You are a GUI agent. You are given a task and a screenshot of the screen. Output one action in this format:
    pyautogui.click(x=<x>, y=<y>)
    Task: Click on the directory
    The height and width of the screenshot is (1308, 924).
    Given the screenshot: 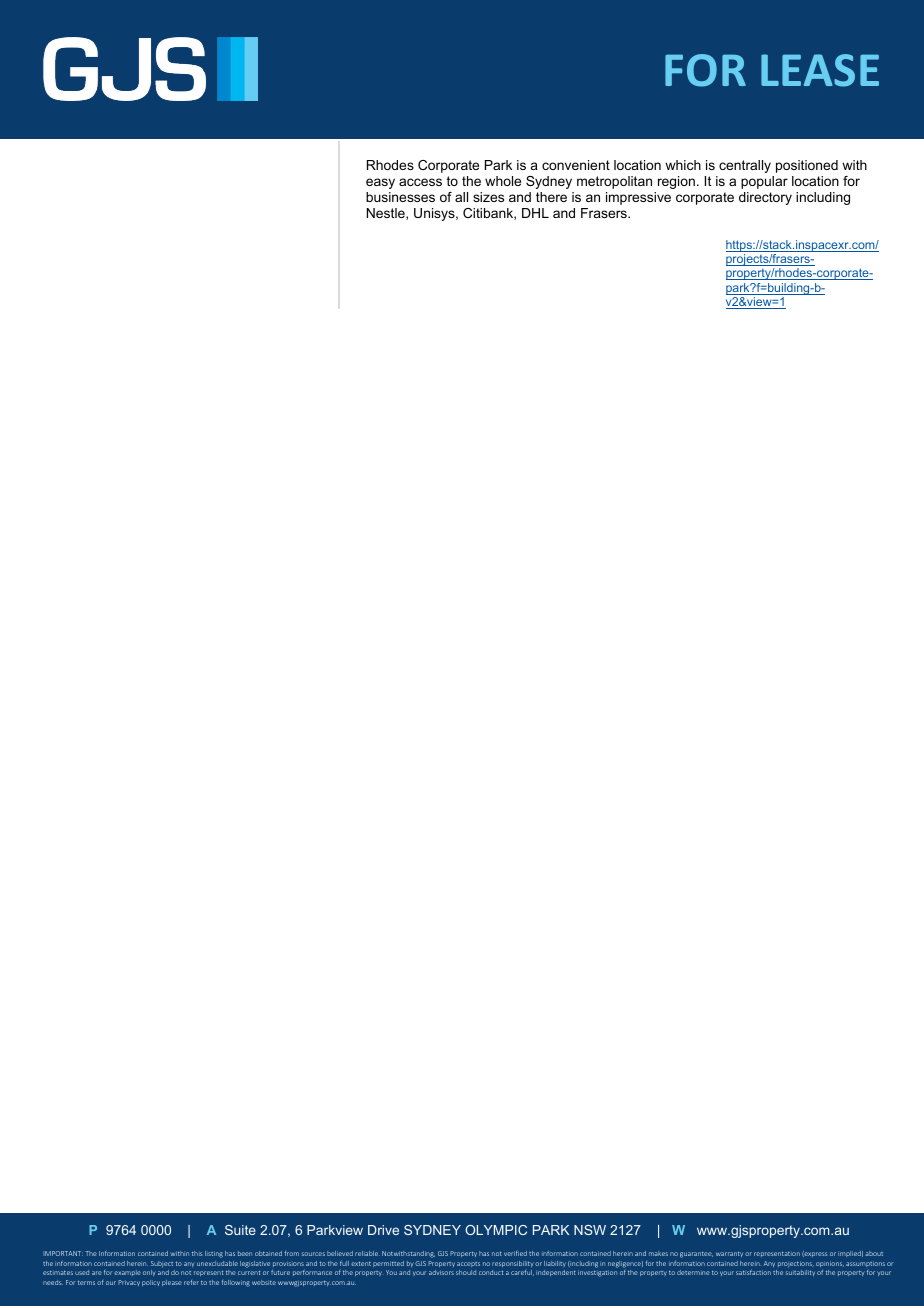 What is the action you would take?
    pyautogui.click(x=765, y=198)
